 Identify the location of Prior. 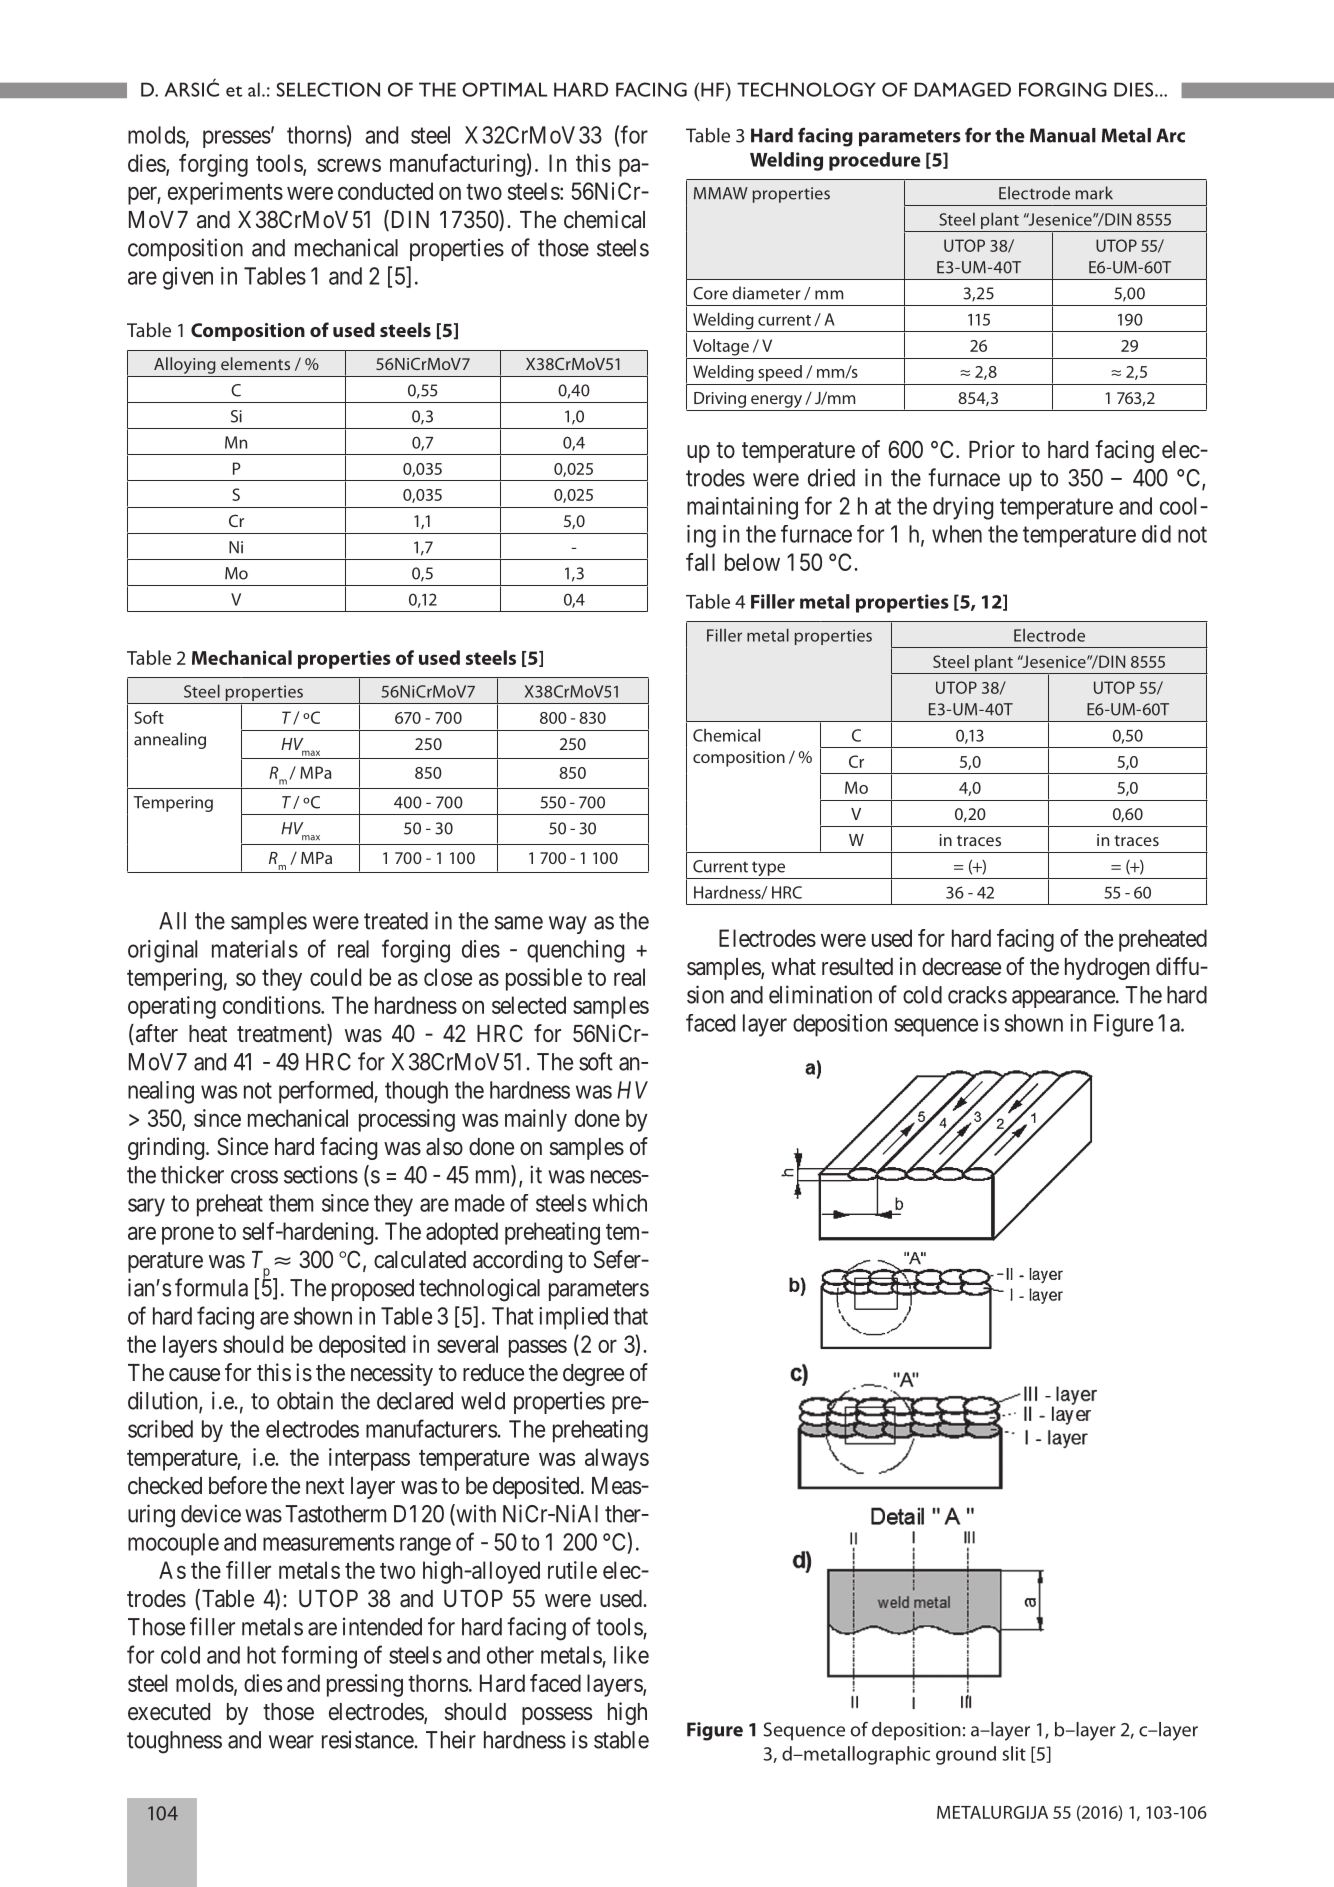
(992, 449).
